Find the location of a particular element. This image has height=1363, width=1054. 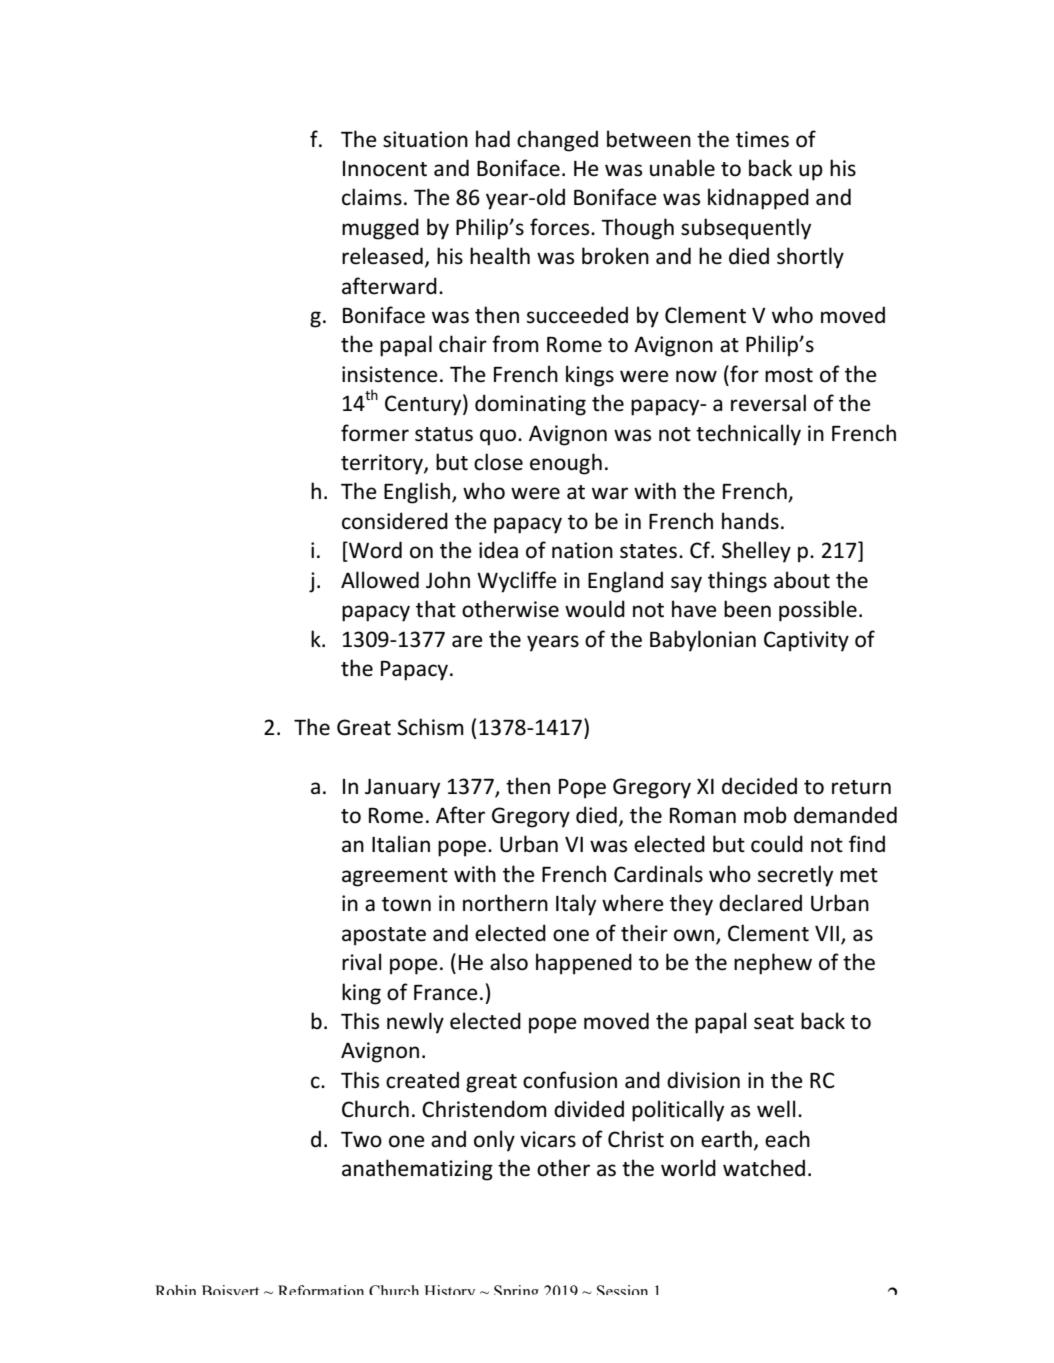

had is located at coordinates (493, 139).
